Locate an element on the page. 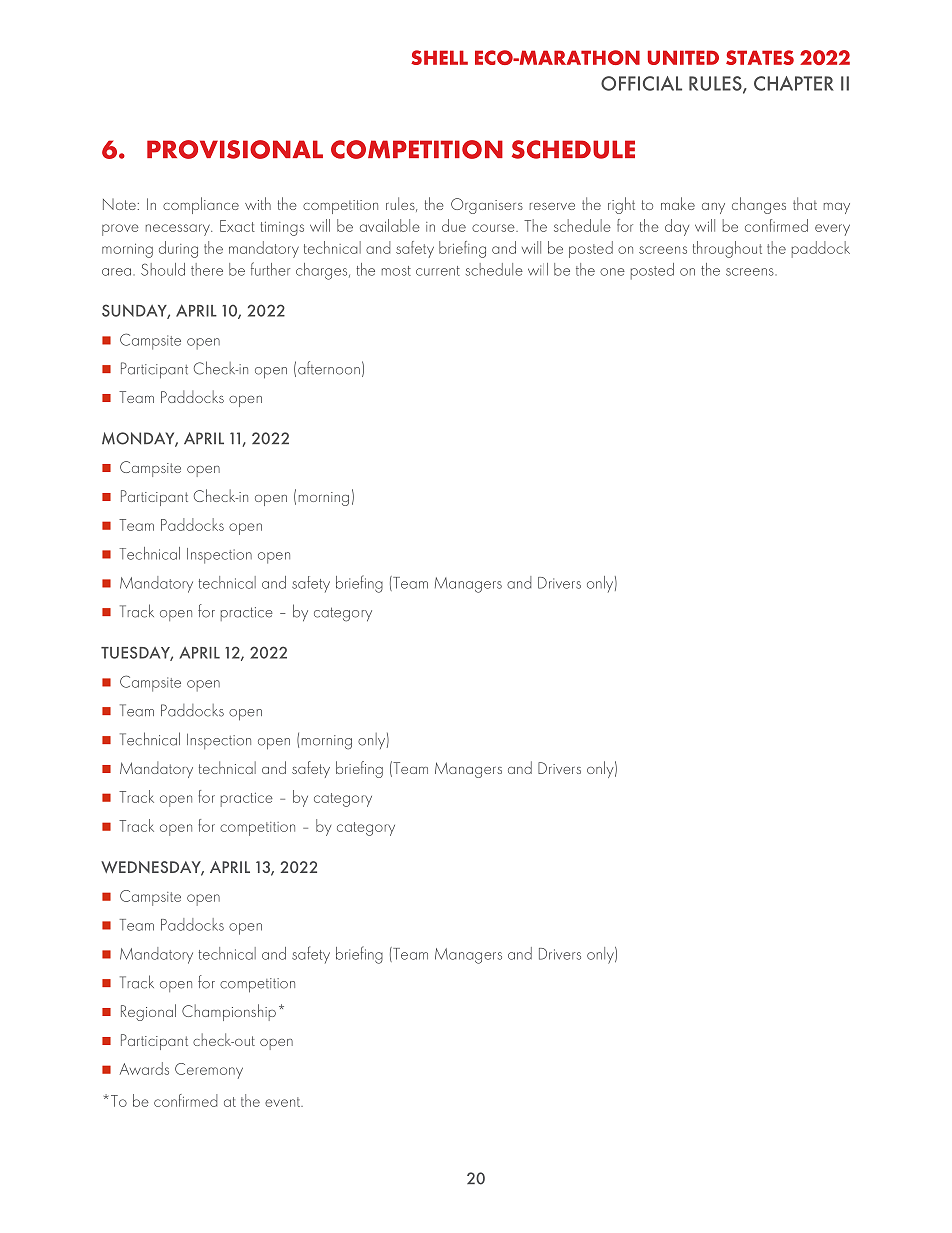 The width and height of the page is (952, 1233). Championship is located at coordinates (229, 1012).
